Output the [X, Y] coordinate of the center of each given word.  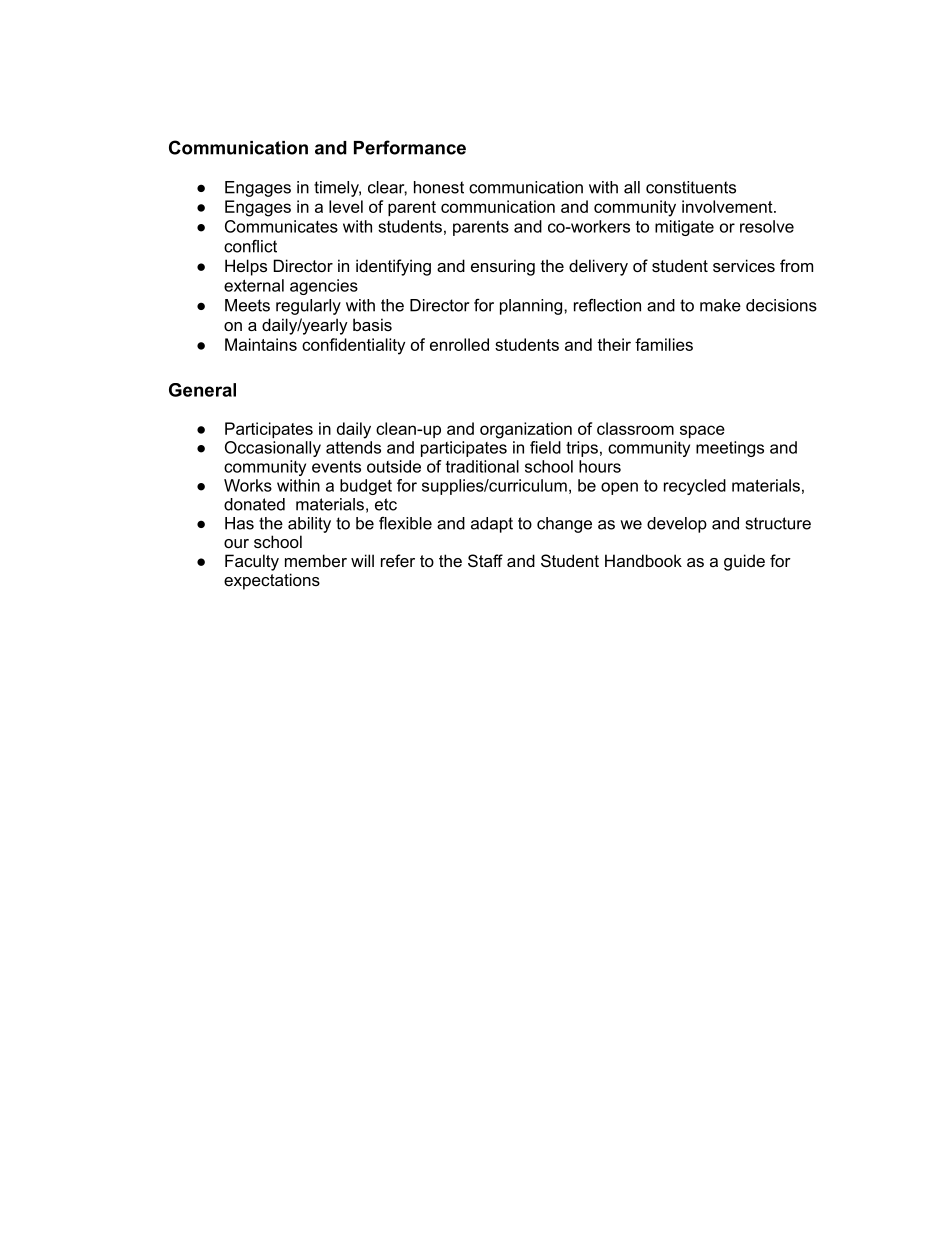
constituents [691, 187]
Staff [485, 560]
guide [744, 562]
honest [439, 187]
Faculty [252, 562]
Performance [410, 147]
